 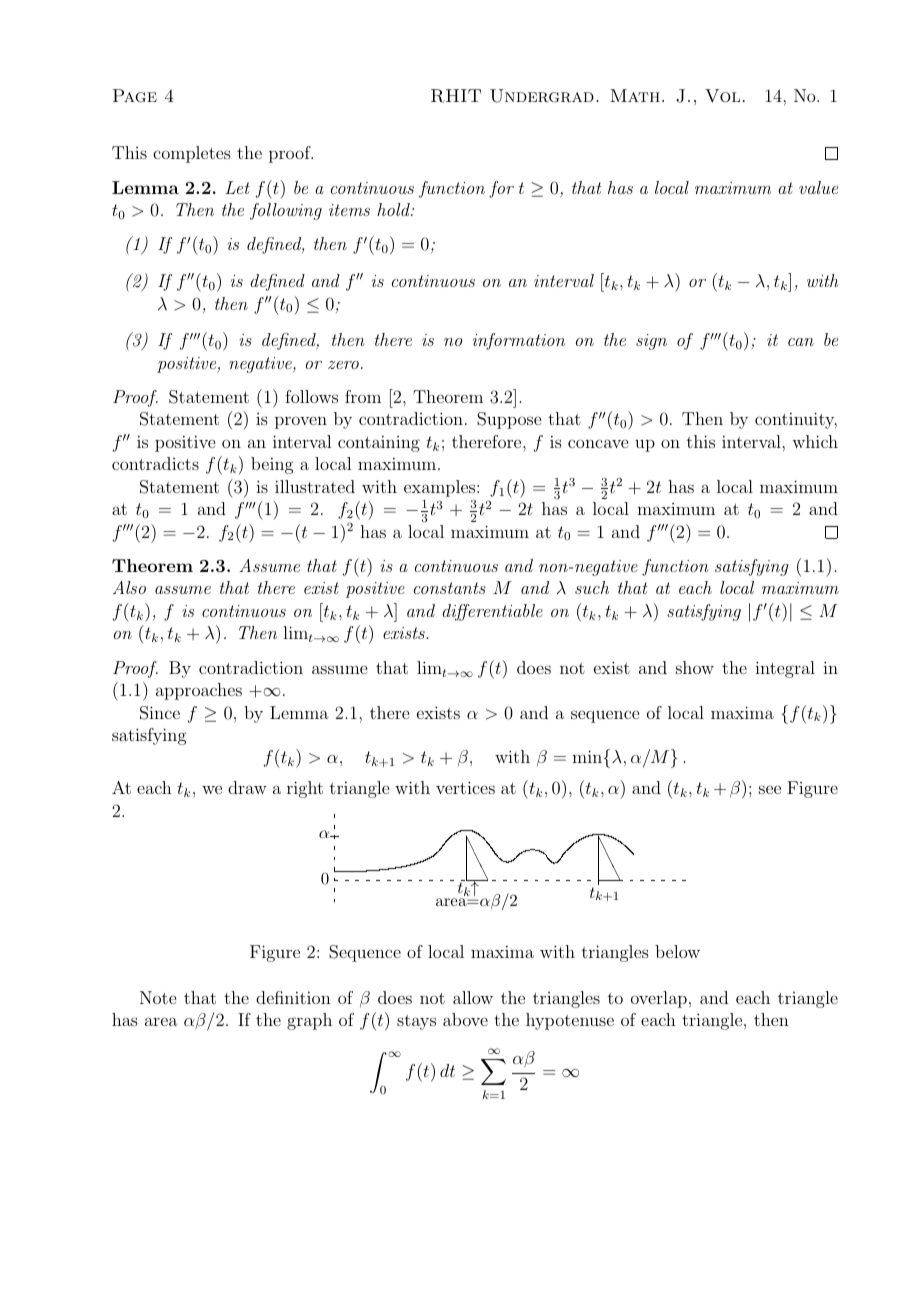 What do you see at coordinates (796, 420) in the page?
I see `continuity` at bounding box center [796, 420].
